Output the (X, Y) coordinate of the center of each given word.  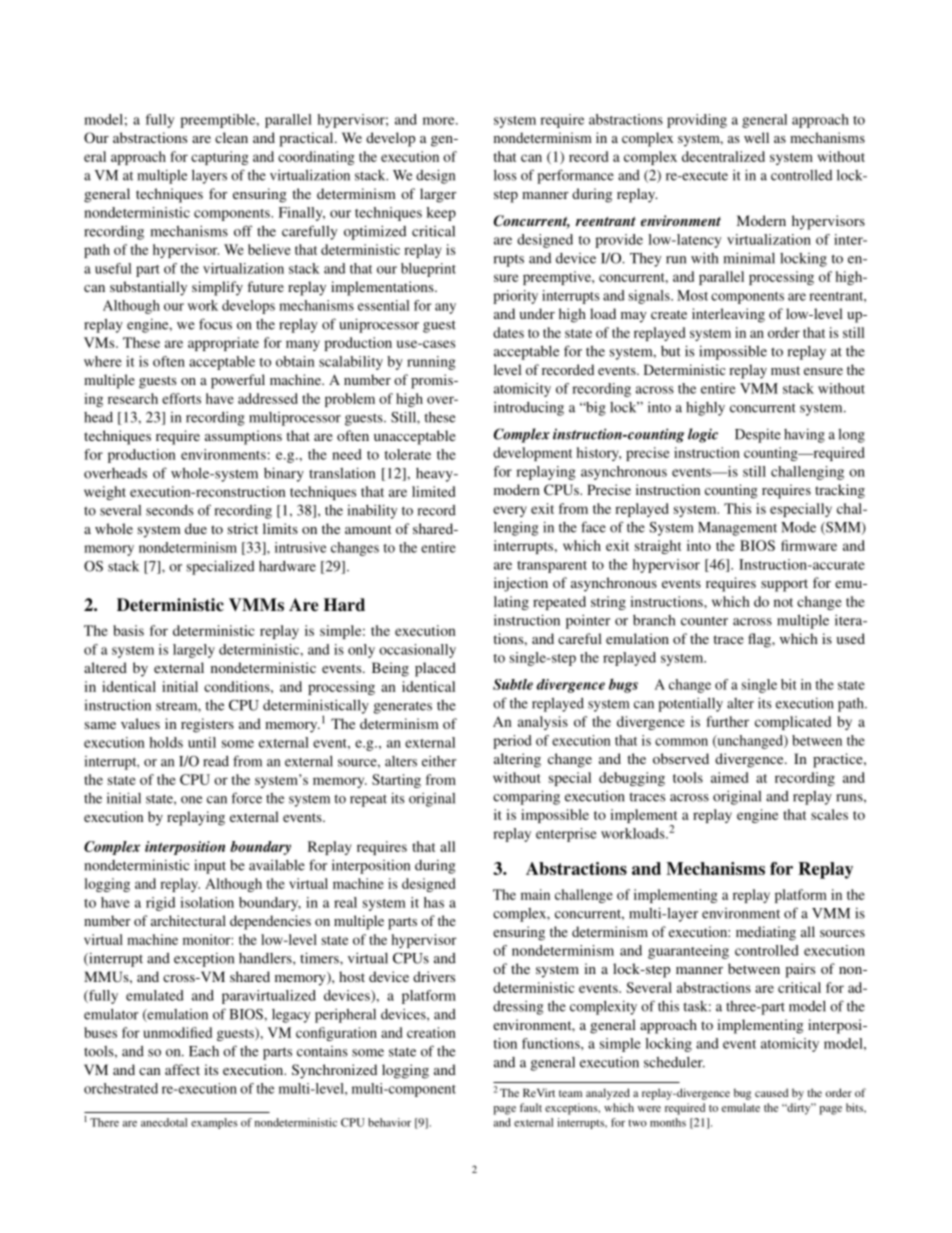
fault (531, 1107)
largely (194, 651)
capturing (220, 158)
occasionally (417, 651)
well (756, 137)
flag (760, 640)
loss (505, 175)
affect (182, 1069)
